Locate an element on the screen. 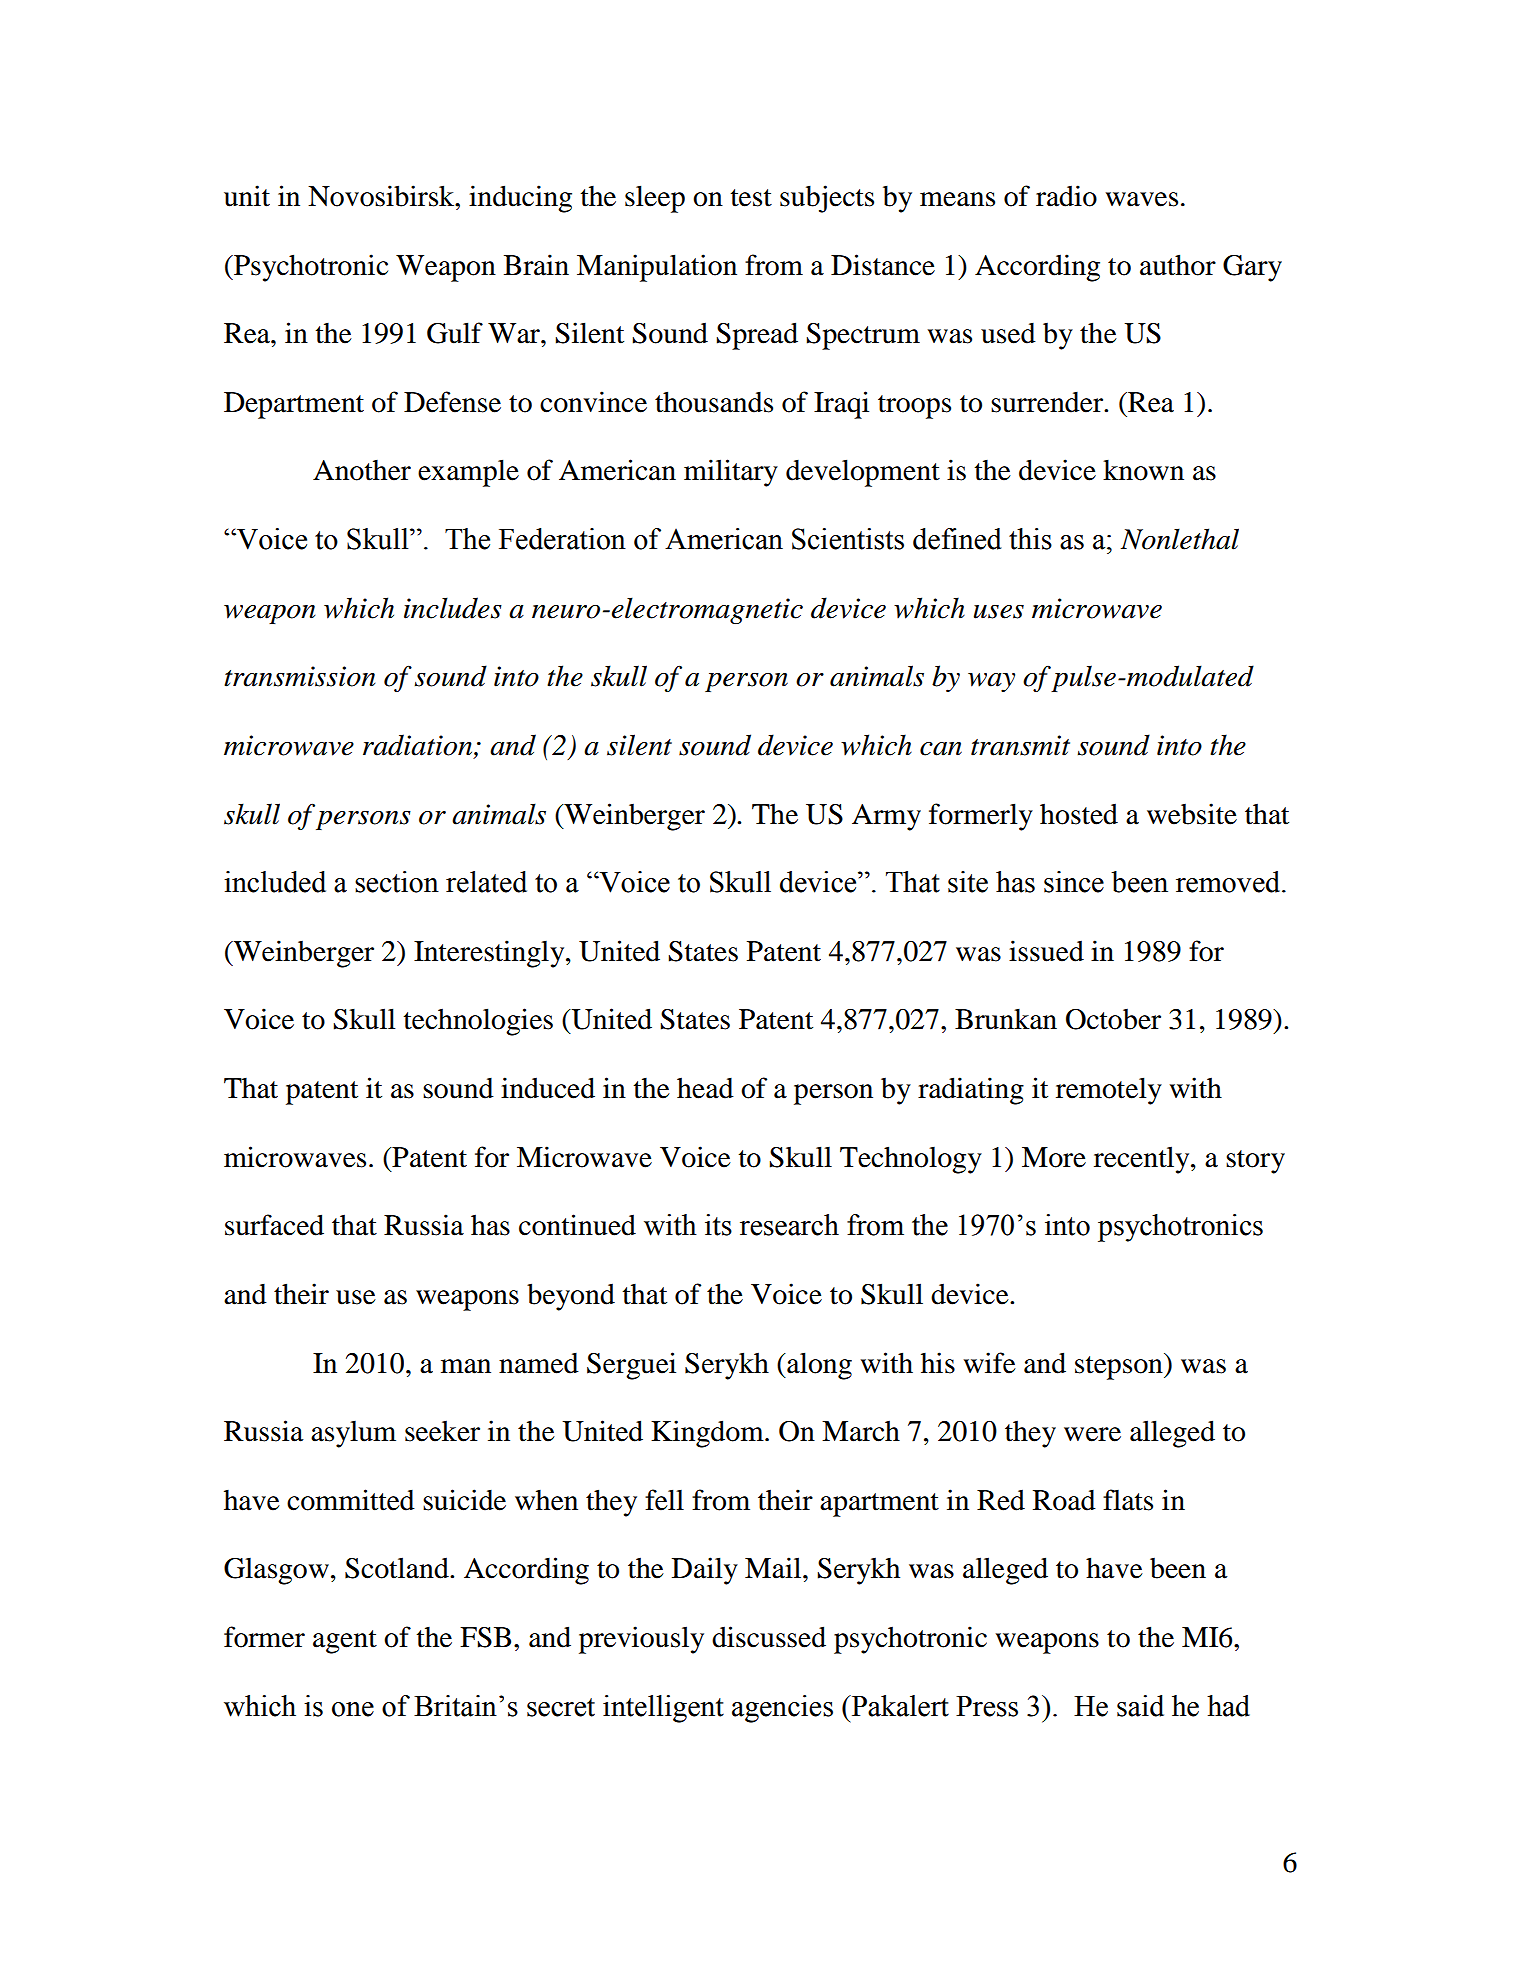 The height and width of the screenshot is (1969, 1521). author is located at coordinates (1178, 265).
